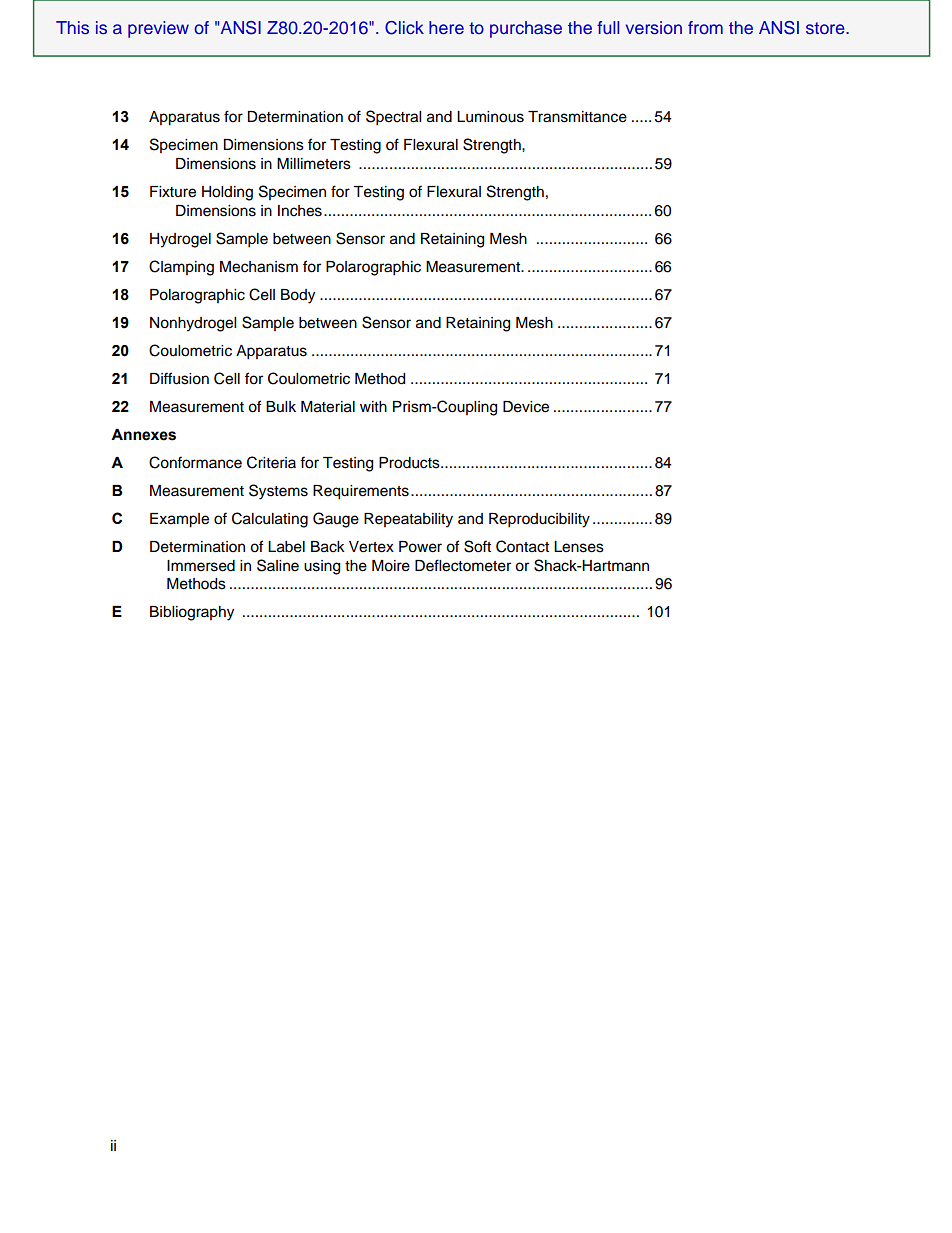  I want to click on Moire, so click(391, 566).
